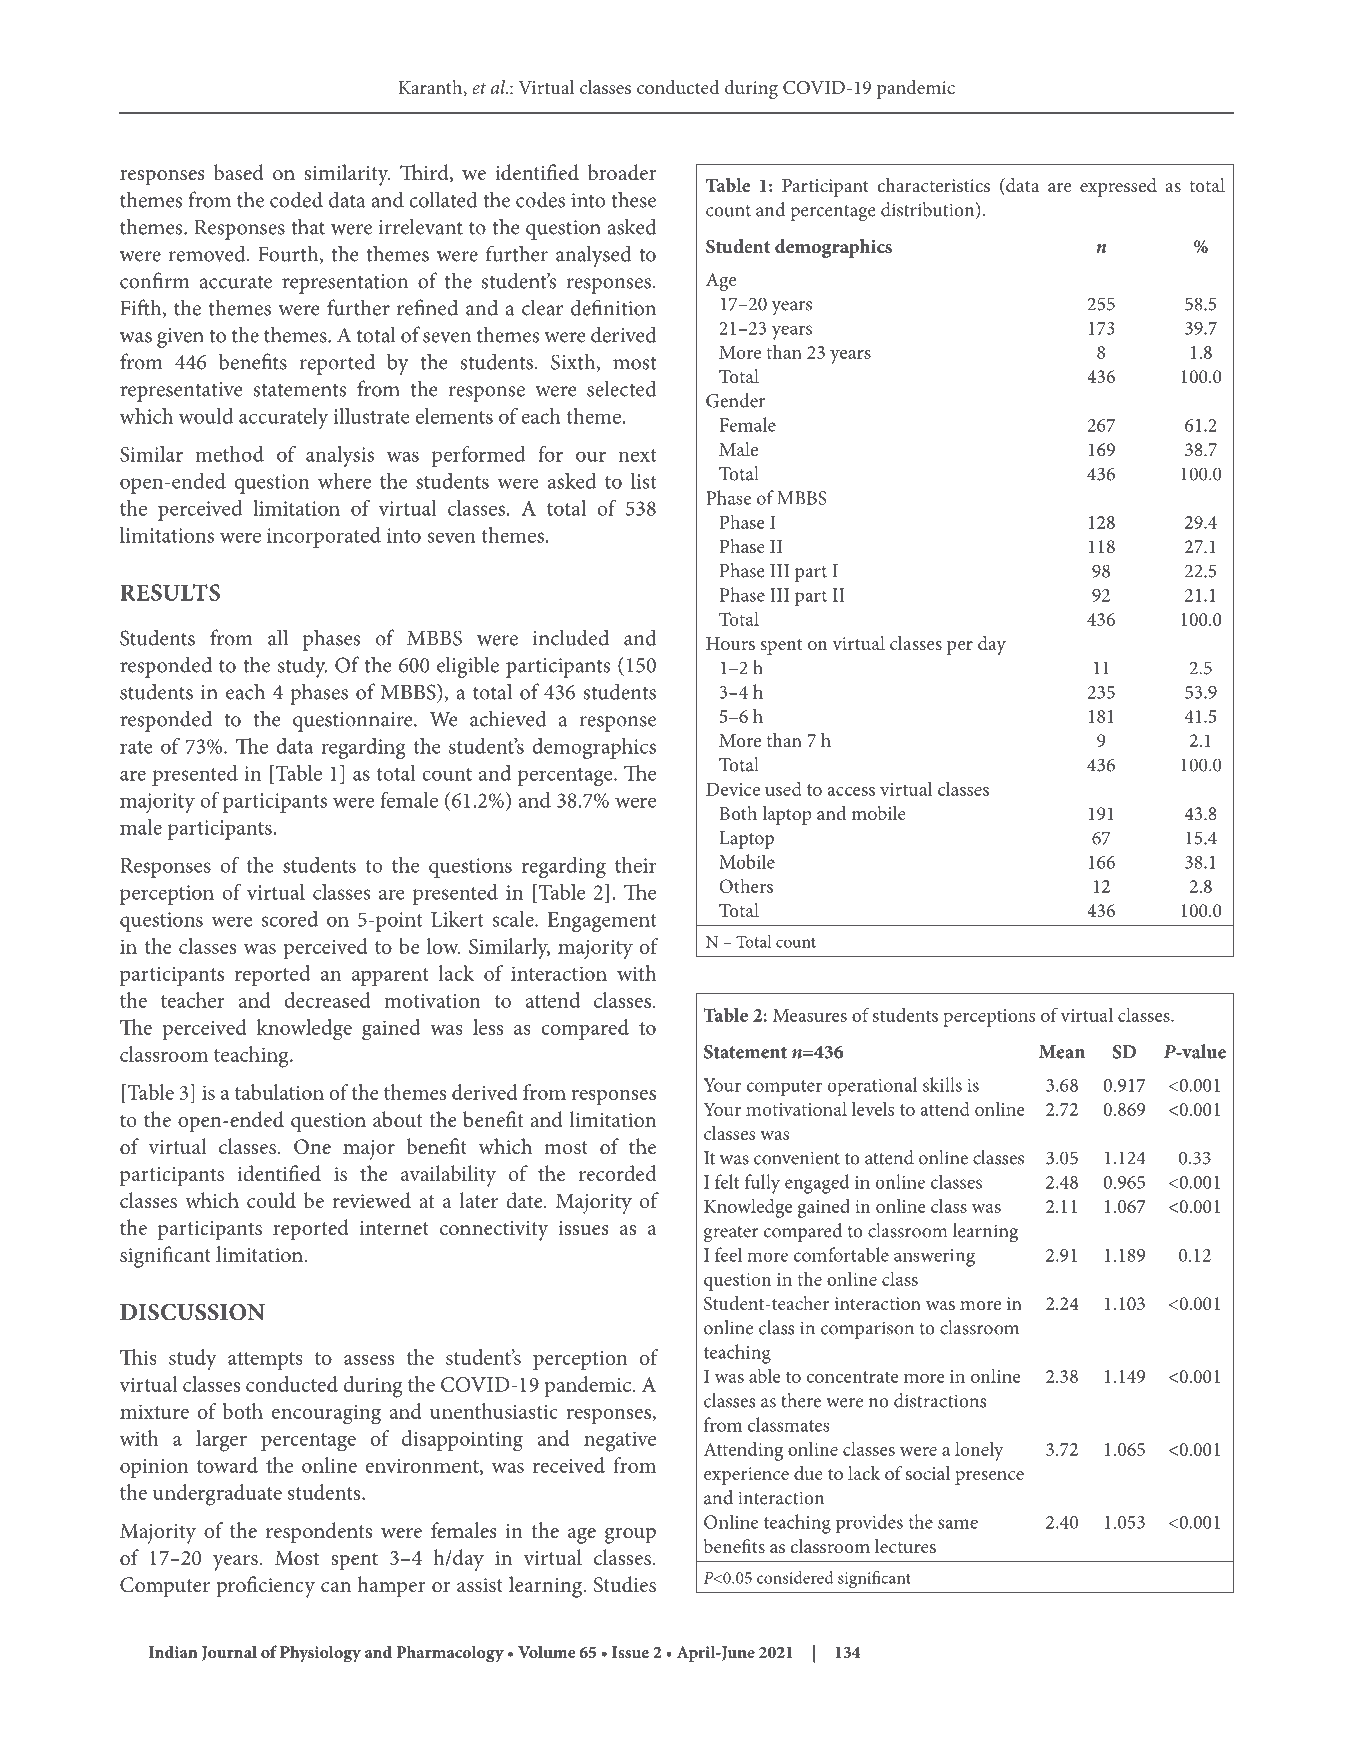 This document has width=1353, height=1750. I want to click on characteristics, so click(934, 185).
